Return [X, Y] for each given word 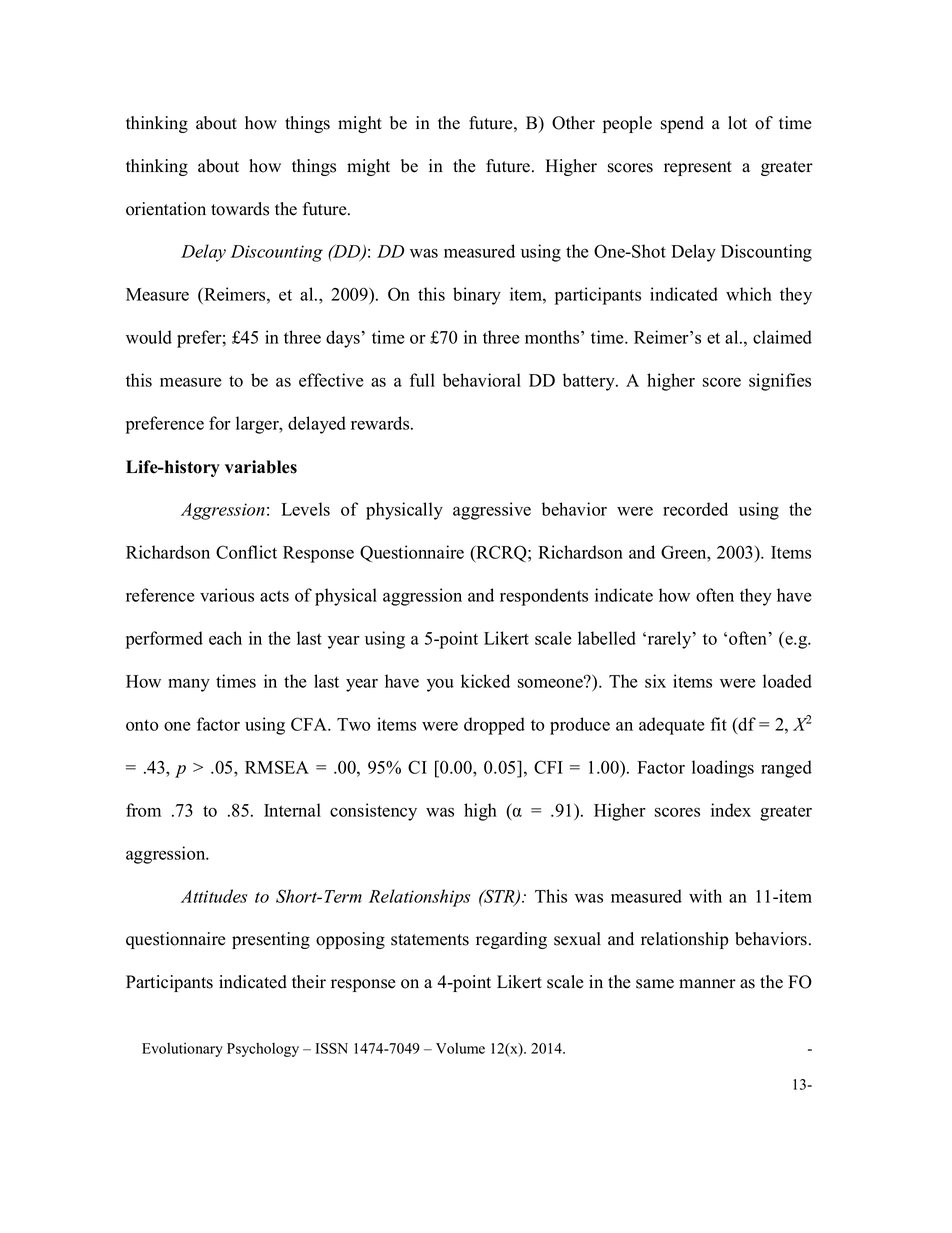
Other [573, 123]
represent [698, 168]
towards [240, 209]
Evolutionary [182, 1050]
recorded [695, 509]
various [227, 595]
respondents [544, 597]
